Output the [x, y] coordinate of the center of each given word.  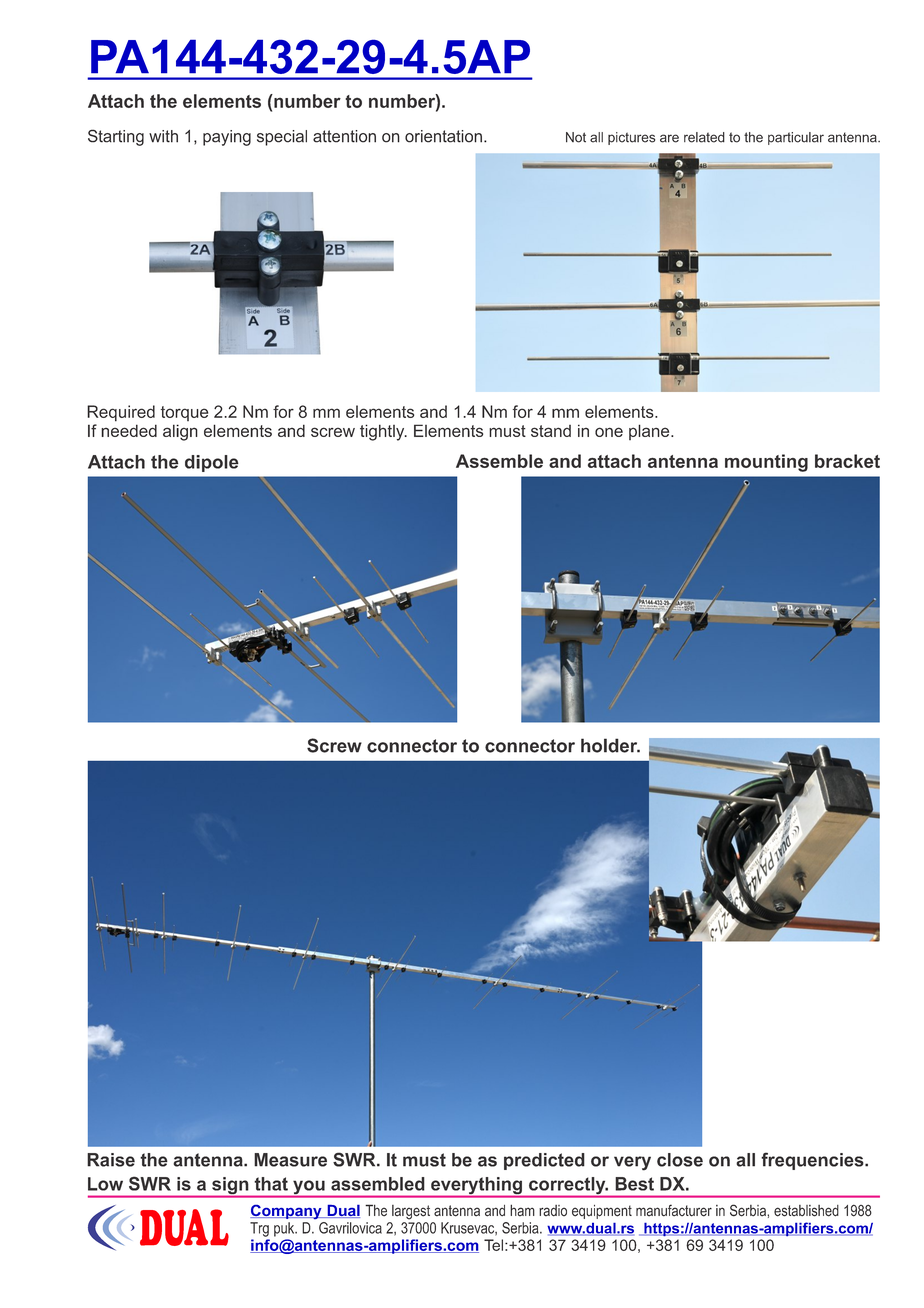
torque [184, 413]
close [680, 1160]
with [163, 136]
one [609, 432]
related [704, 137]
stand [551, 431]
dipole [212, 463]
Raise [111, 1160]
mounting [766, 463]
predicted [544, 1161]
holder [610, 745]
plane [650, 432]
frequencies [813, 1161]
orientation [443, 136]
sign [230, 1187]
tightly [383, 432]
